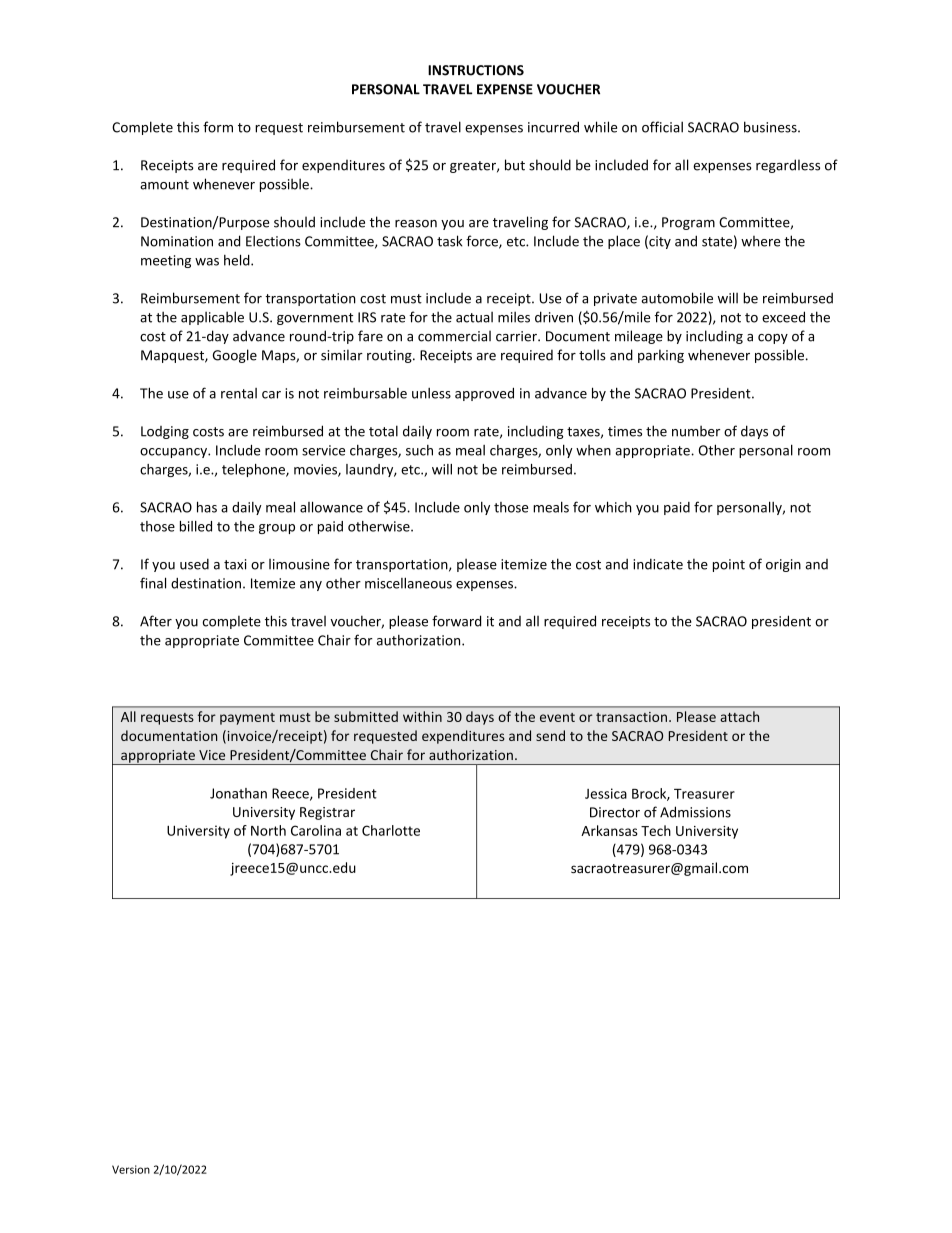  I want to click on official, so click(662, 127).
